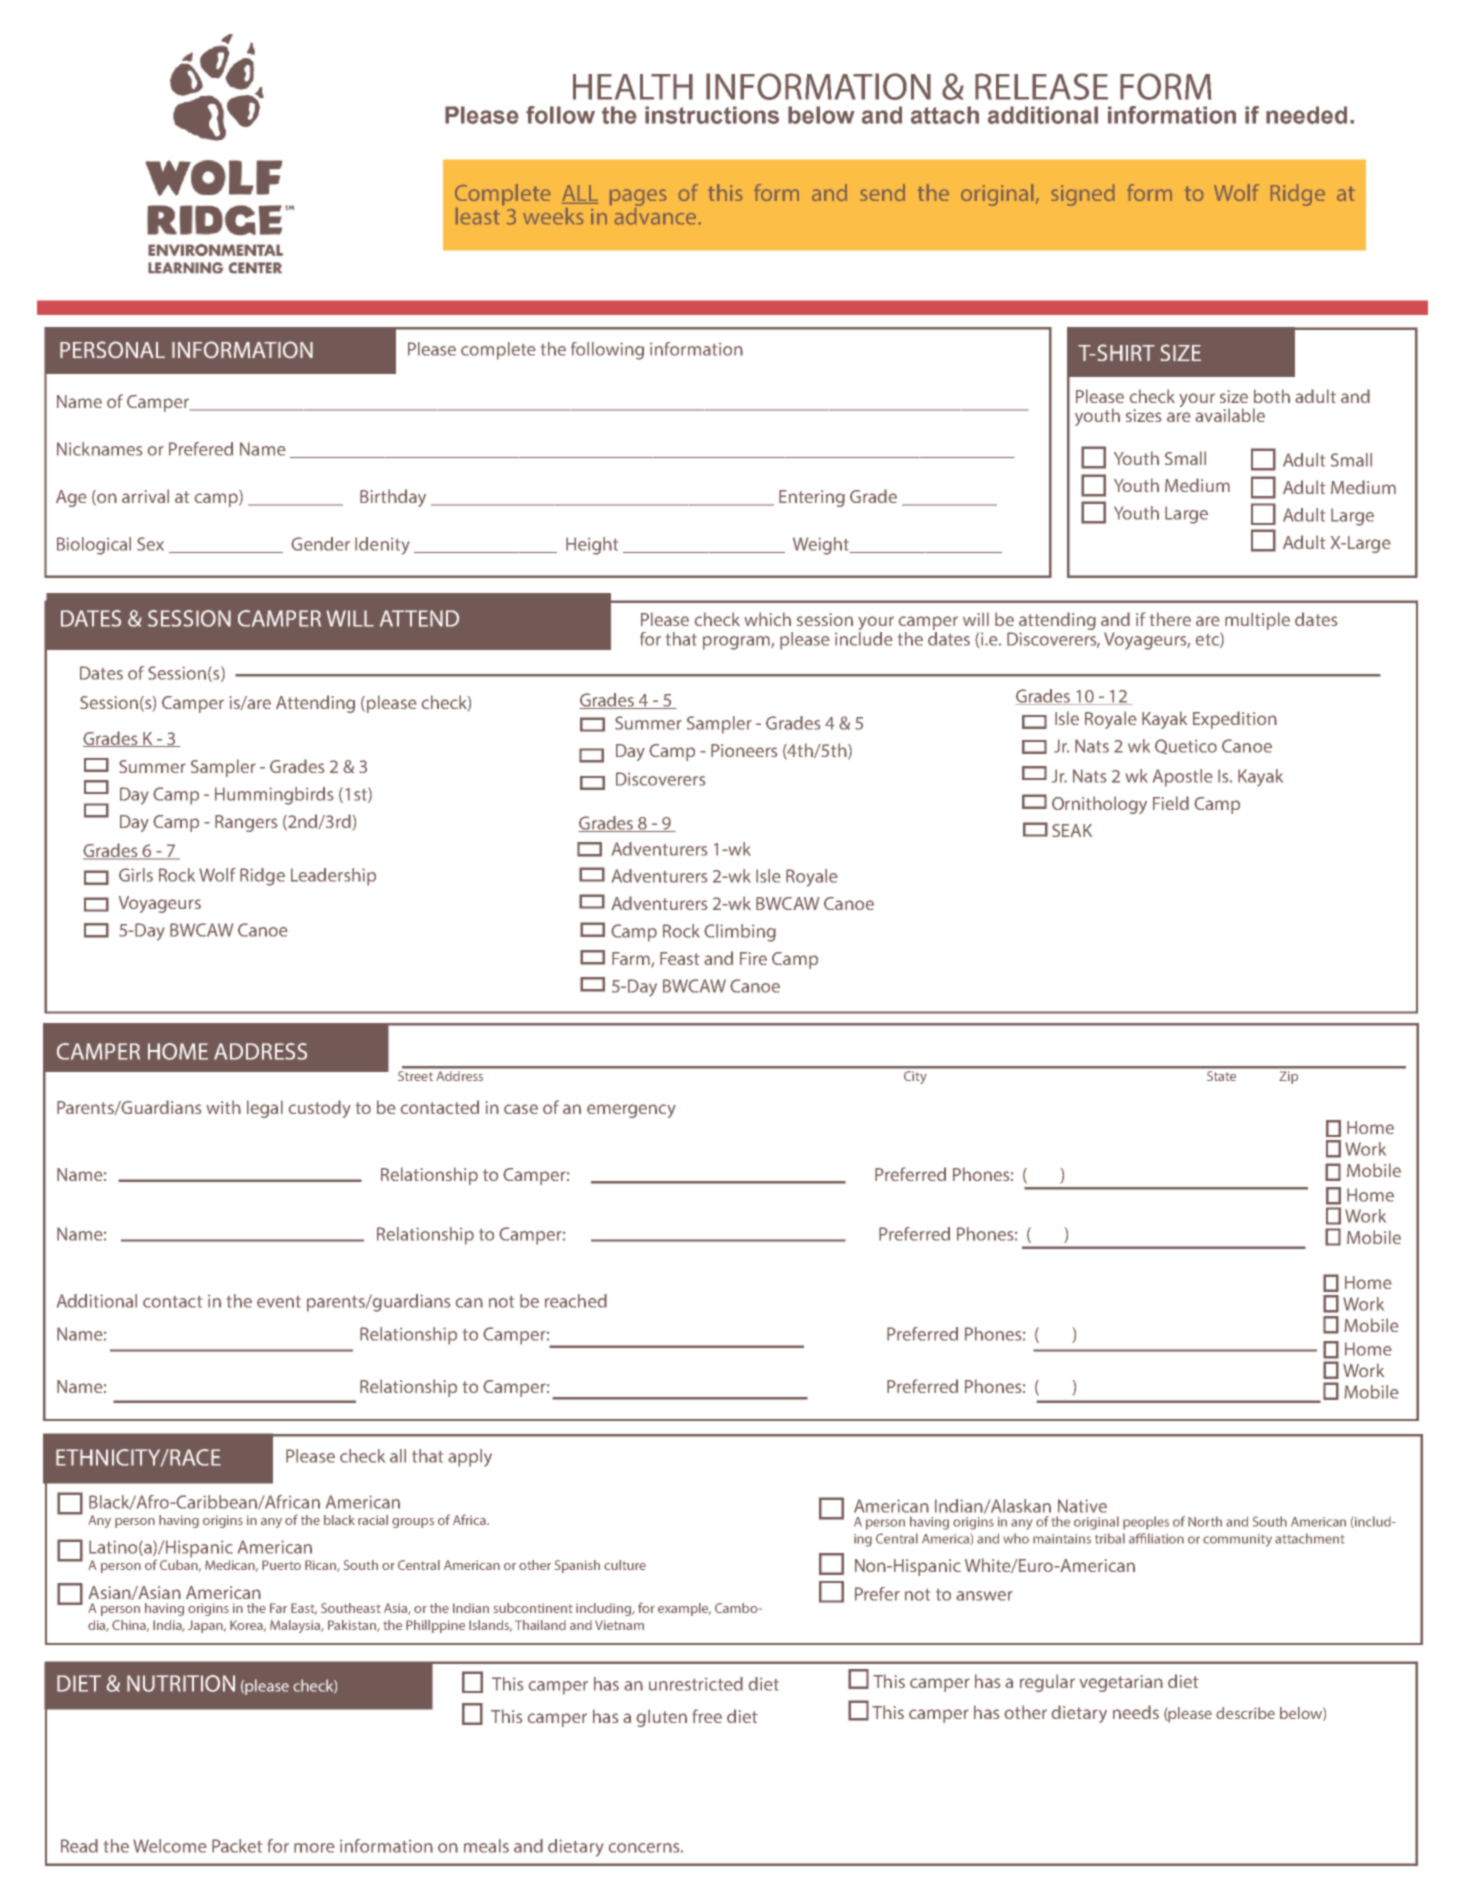 This document has height=1888, width=1459. What do you see at coordinates (553, 216) in the document?
I see `weeks` at bounding box center [553, 216].
